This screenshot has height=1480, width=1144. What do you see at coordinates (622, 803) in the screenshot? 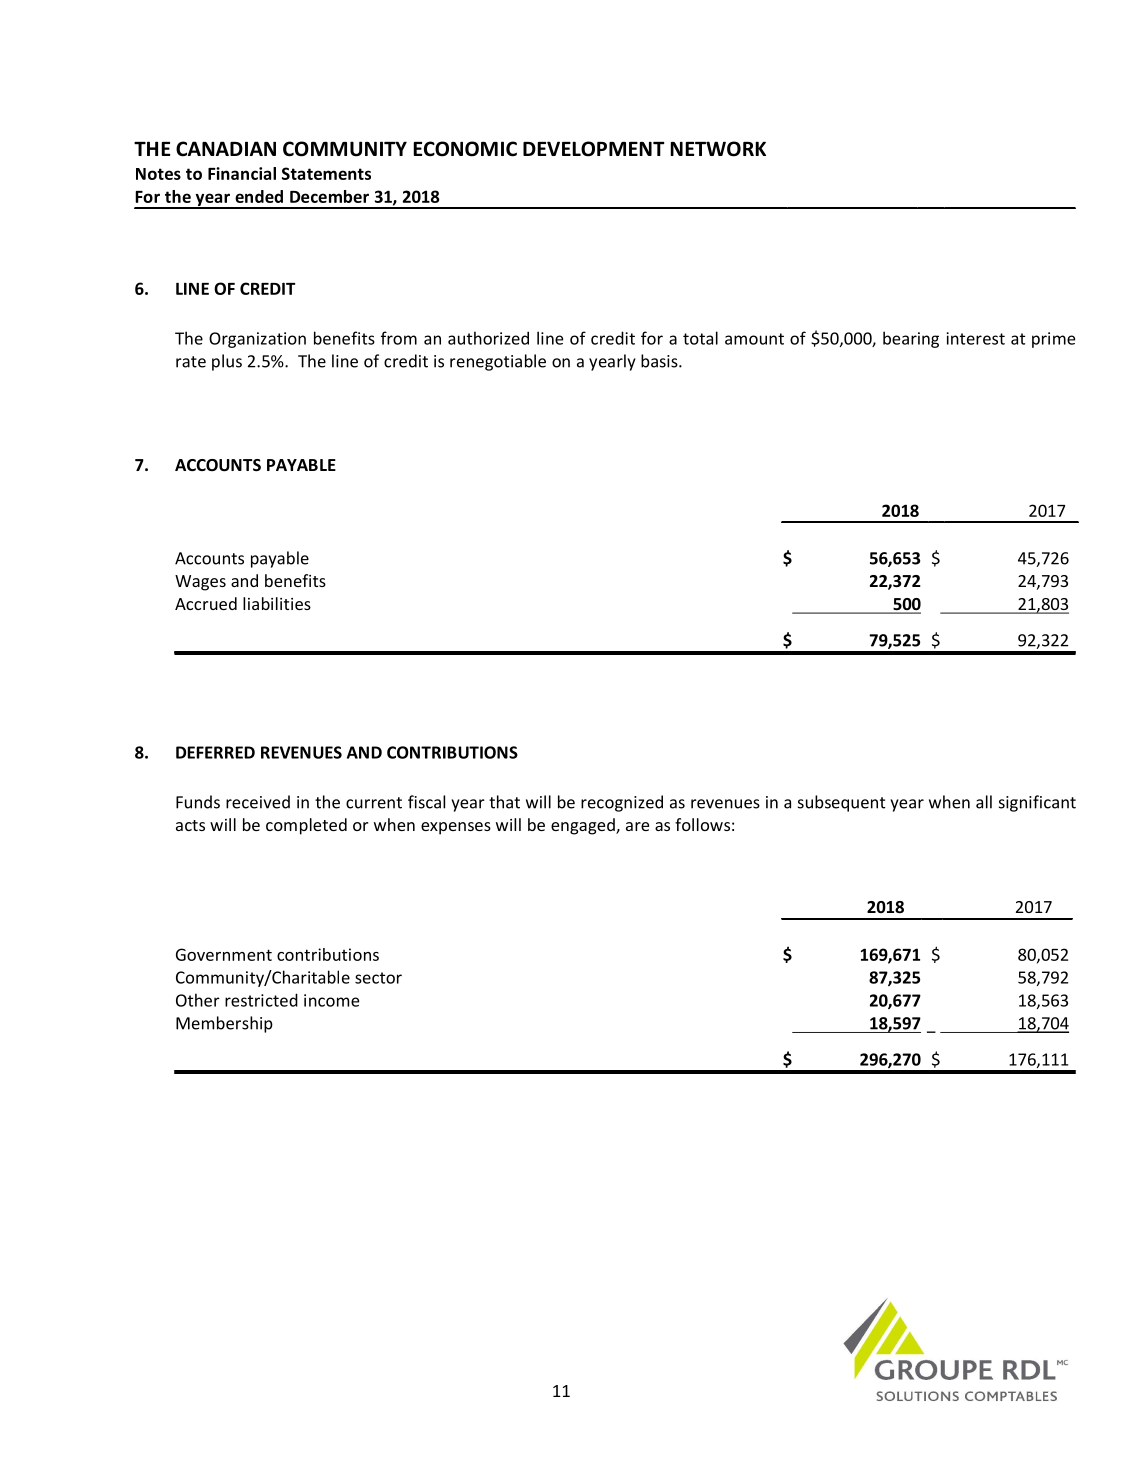
I see `recognized` at bounding box center [622, 803].
